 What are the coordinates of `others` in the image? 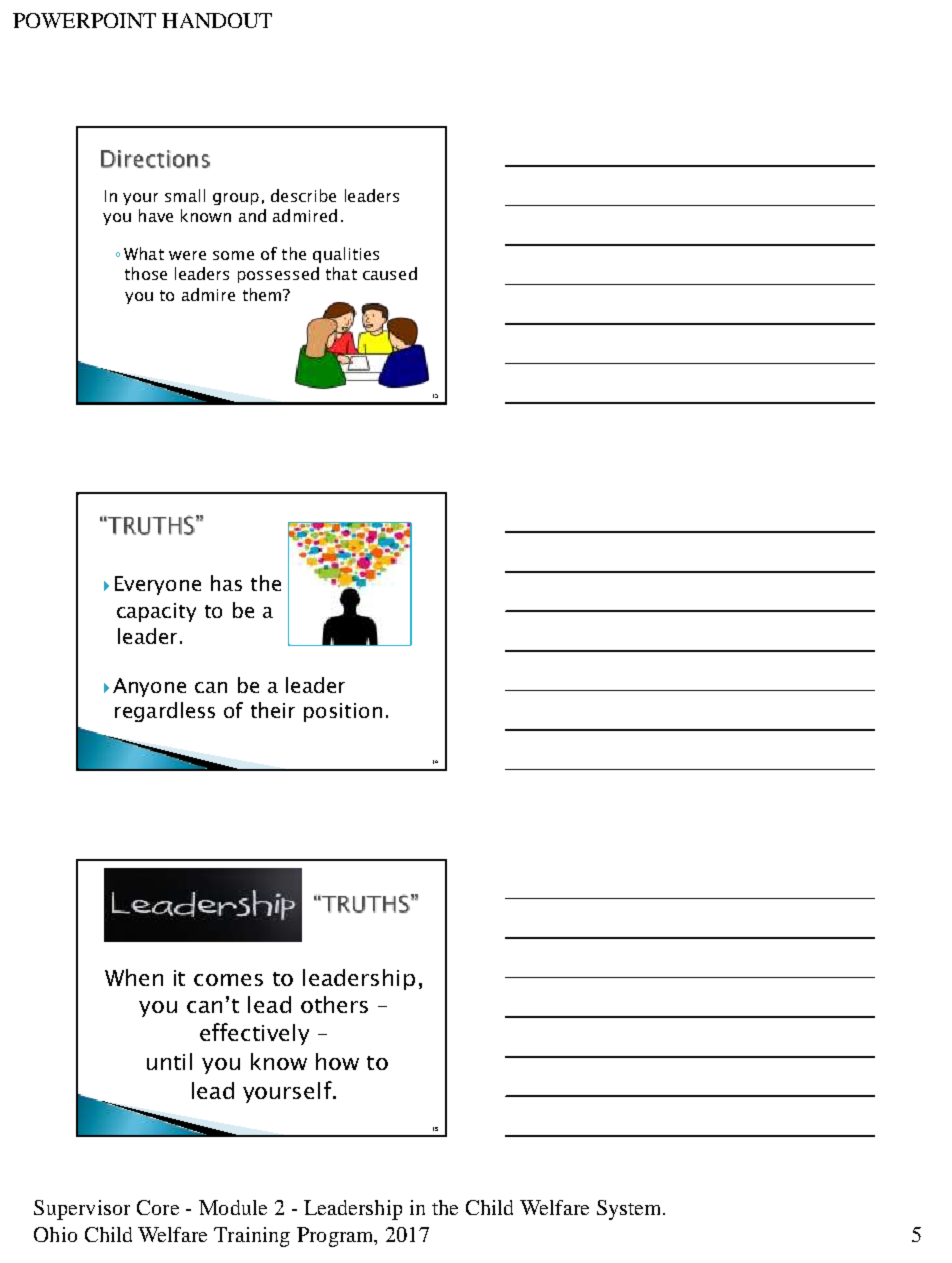 It's located at (334, 1004).
